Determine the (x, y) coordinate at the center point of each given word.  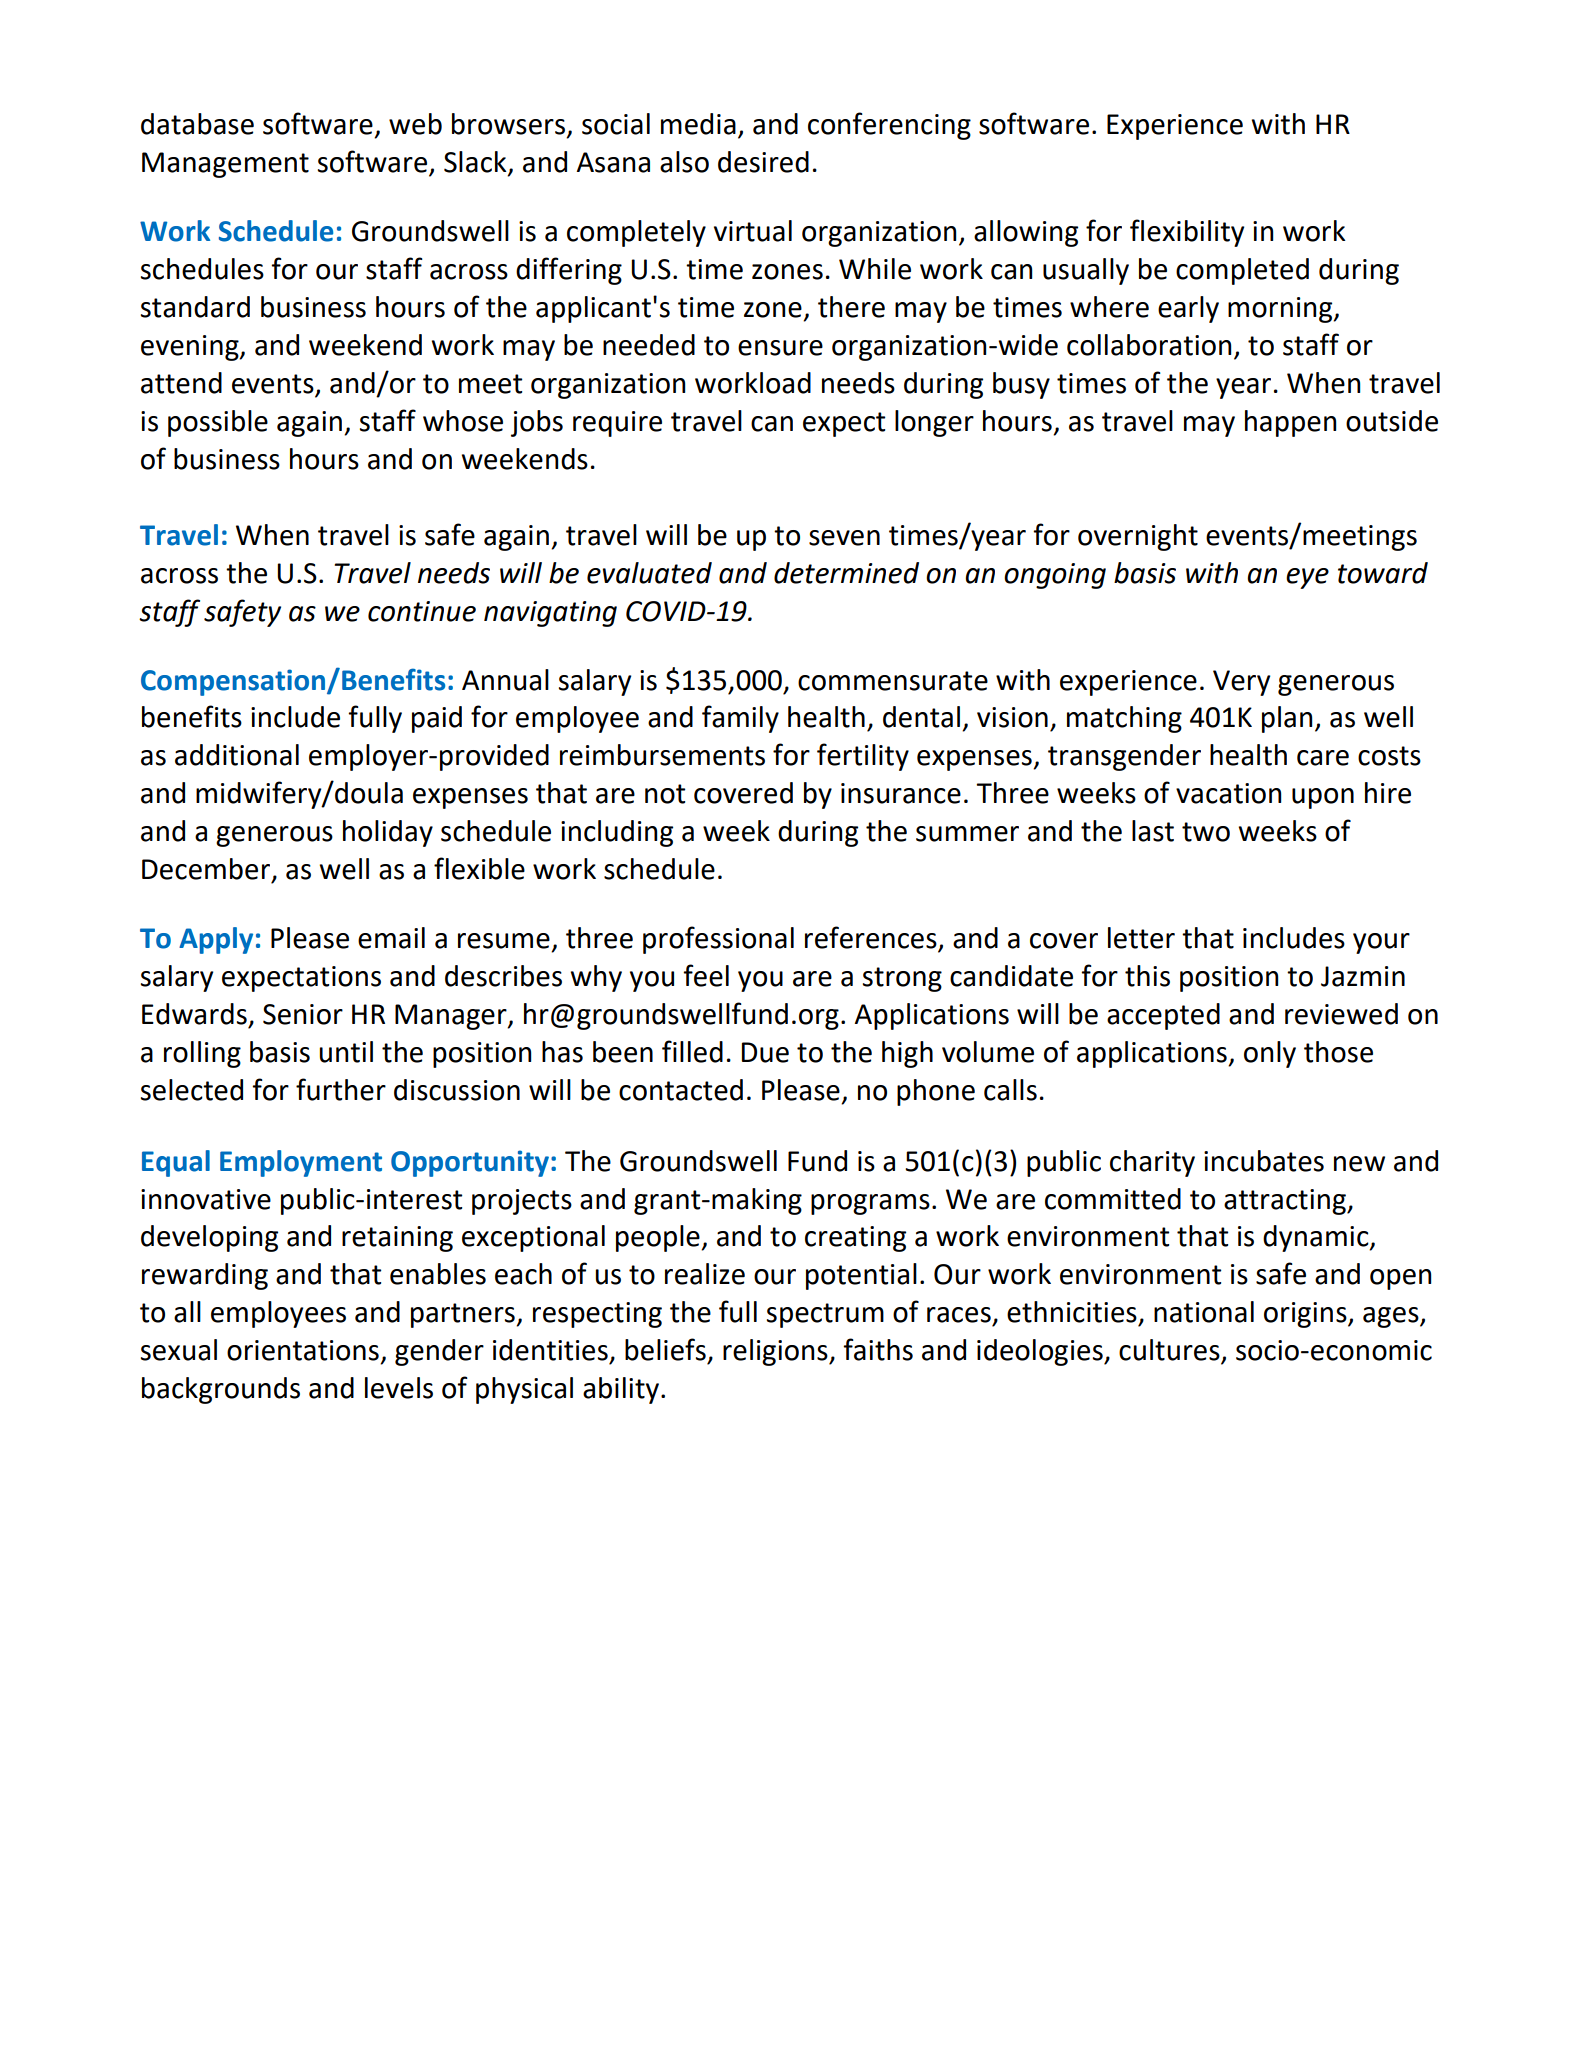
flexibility (1187, 233)
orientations (303, 1350)
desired (763, 162)
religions (776, 1352)
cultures (1170, 1351)
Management (225, 165)
